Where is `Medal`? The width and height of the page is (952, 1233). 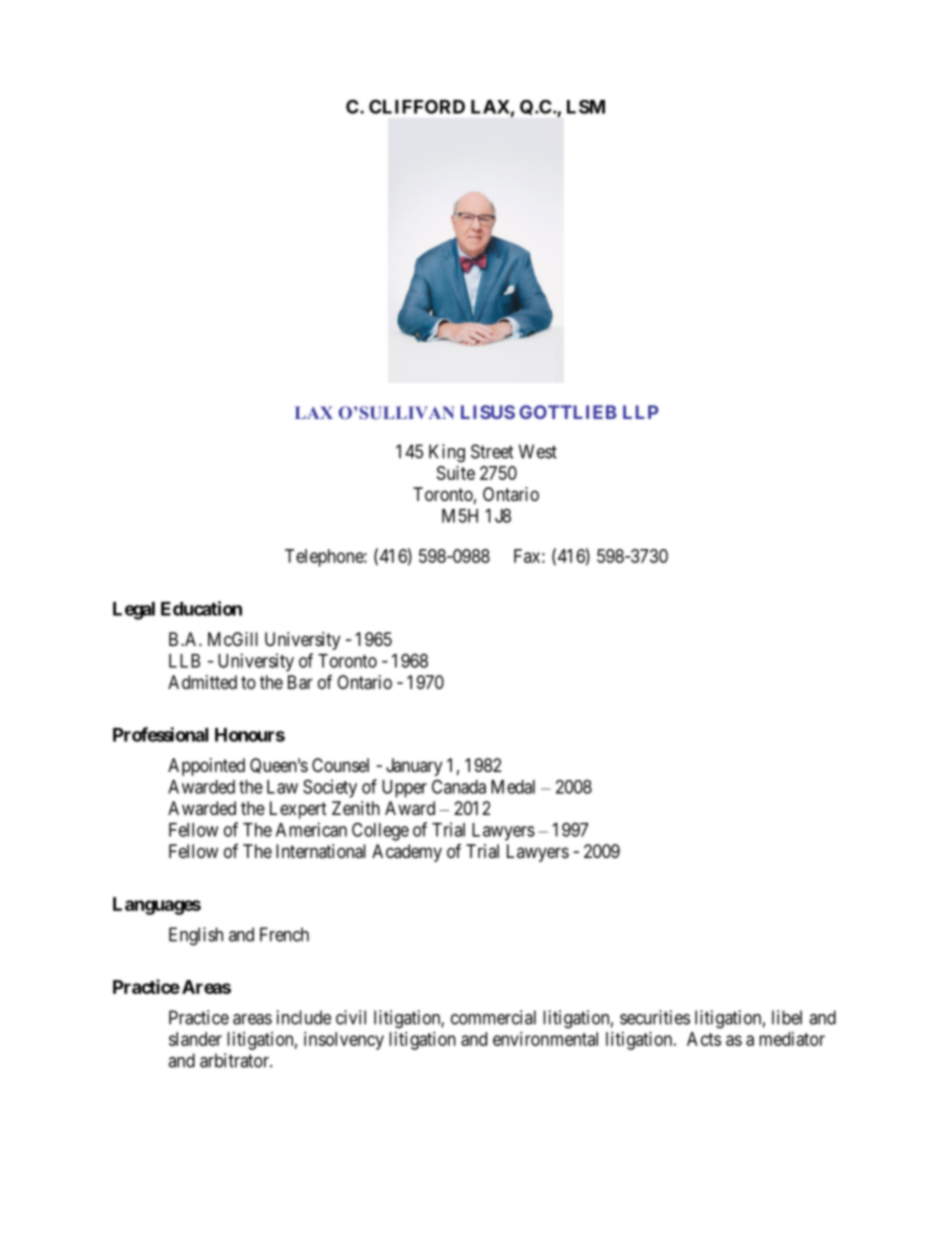 Medal is located at coordinates (513, 787).
